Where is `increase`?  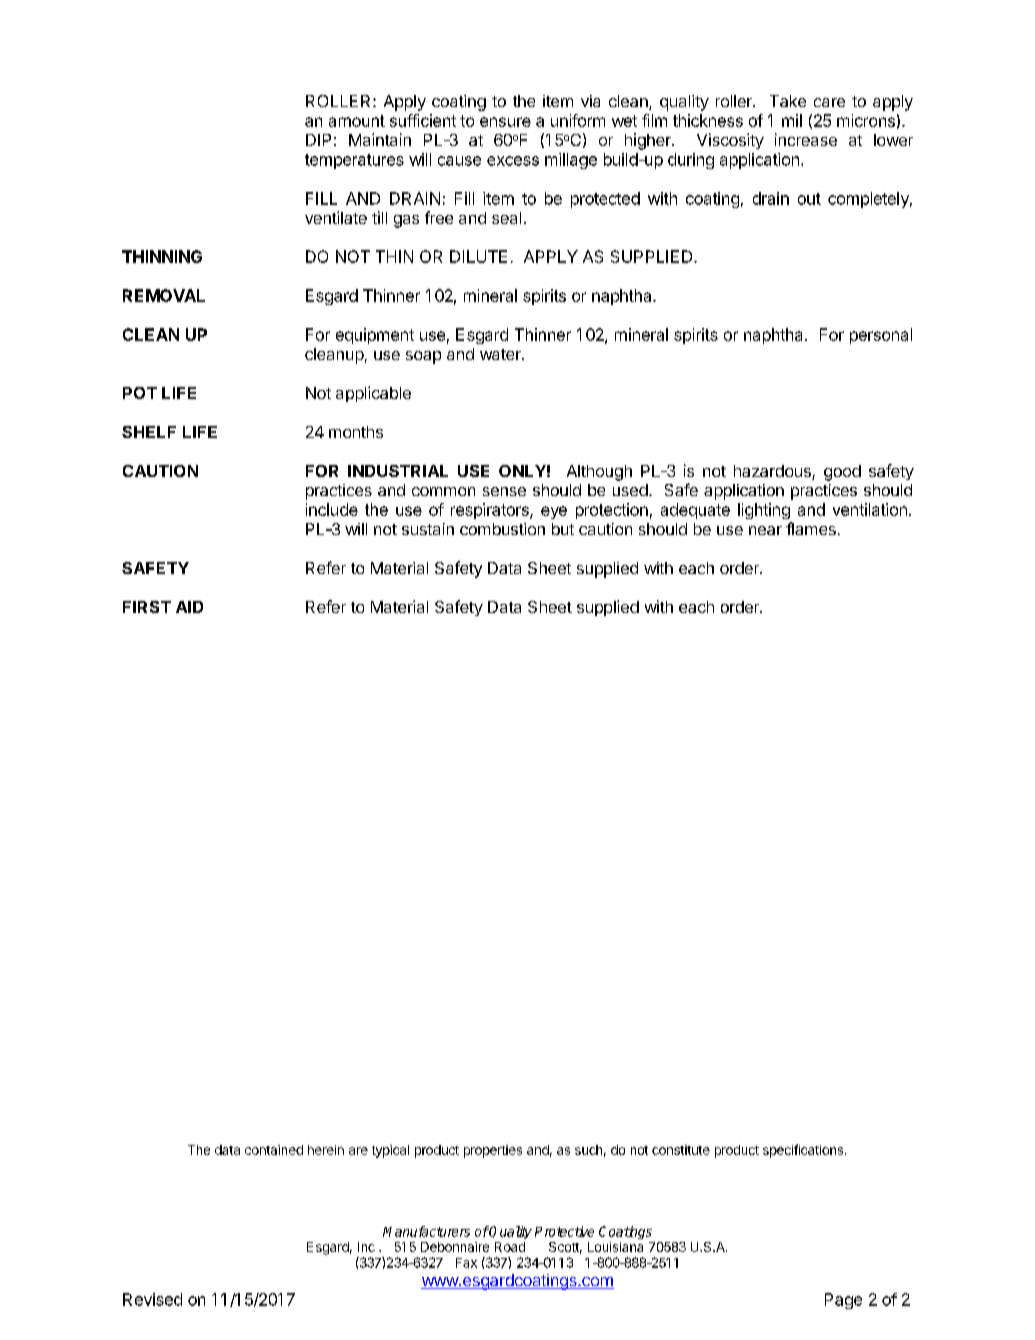 increase is located at coordinates (806, 139).
